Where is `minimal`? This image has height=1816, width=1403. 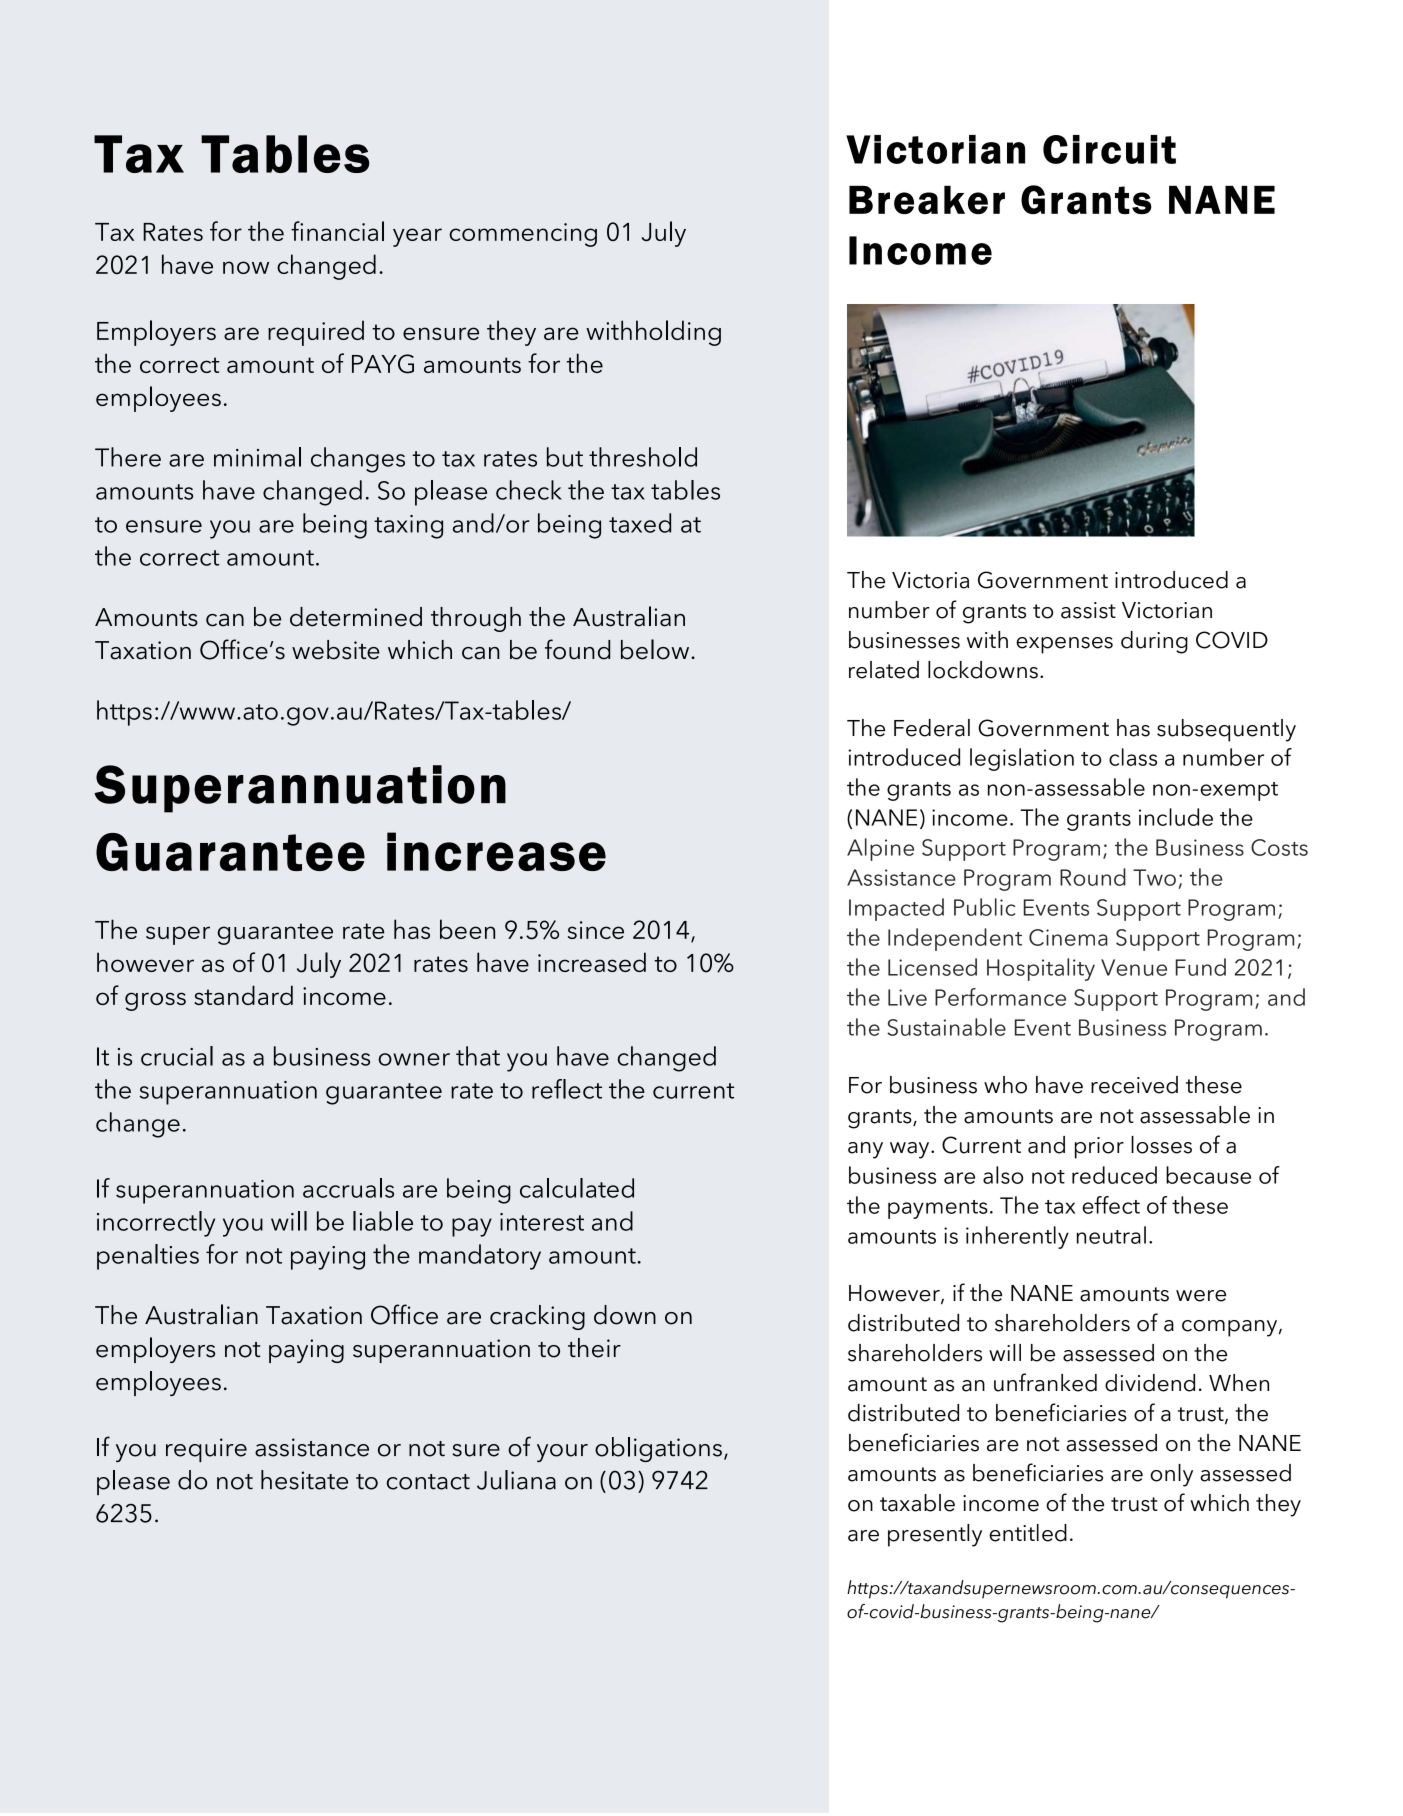
minimal is located at coordinates (257, 457).
